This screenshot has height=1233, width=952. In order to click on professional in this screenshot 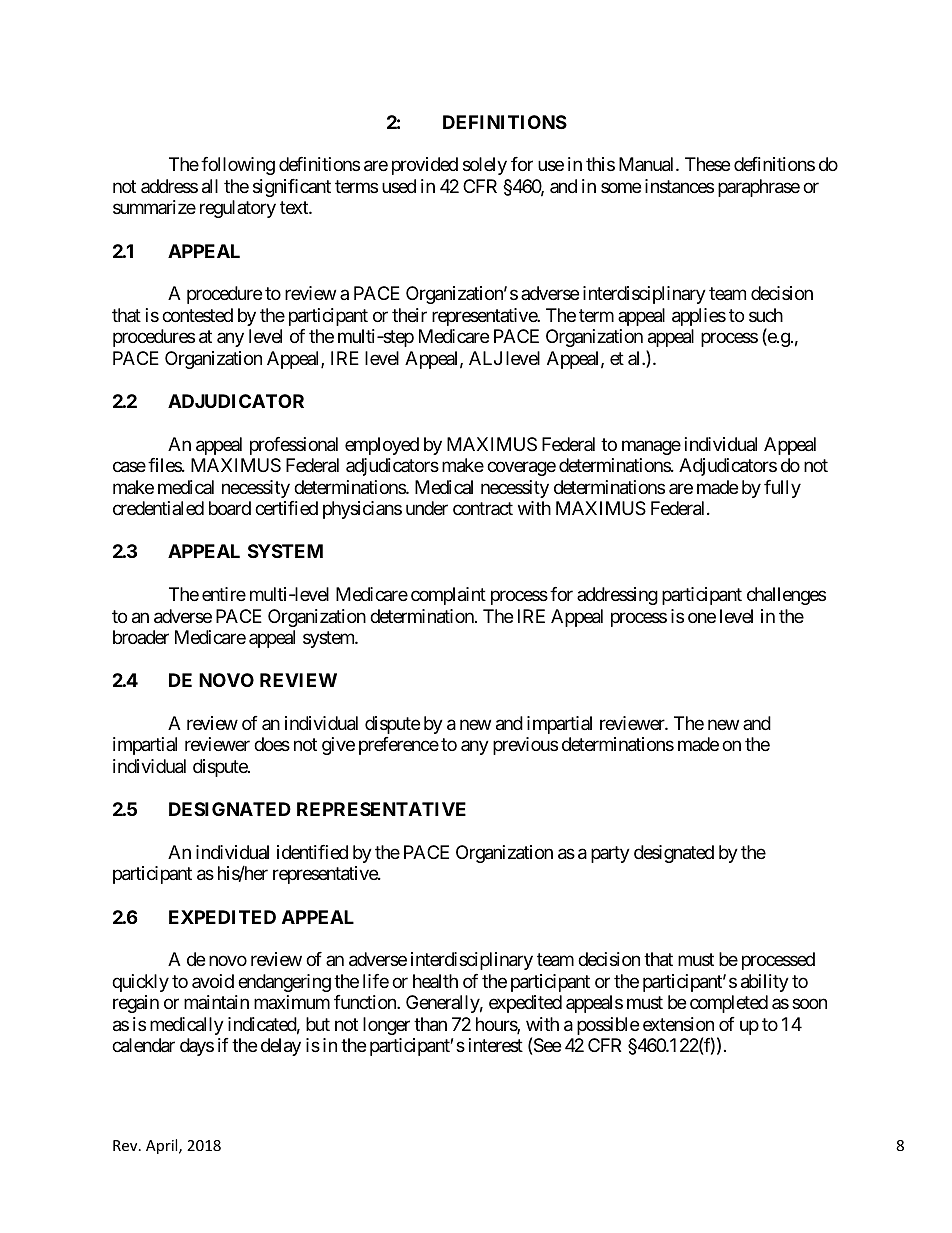, I will do `click(294, 446)`.
